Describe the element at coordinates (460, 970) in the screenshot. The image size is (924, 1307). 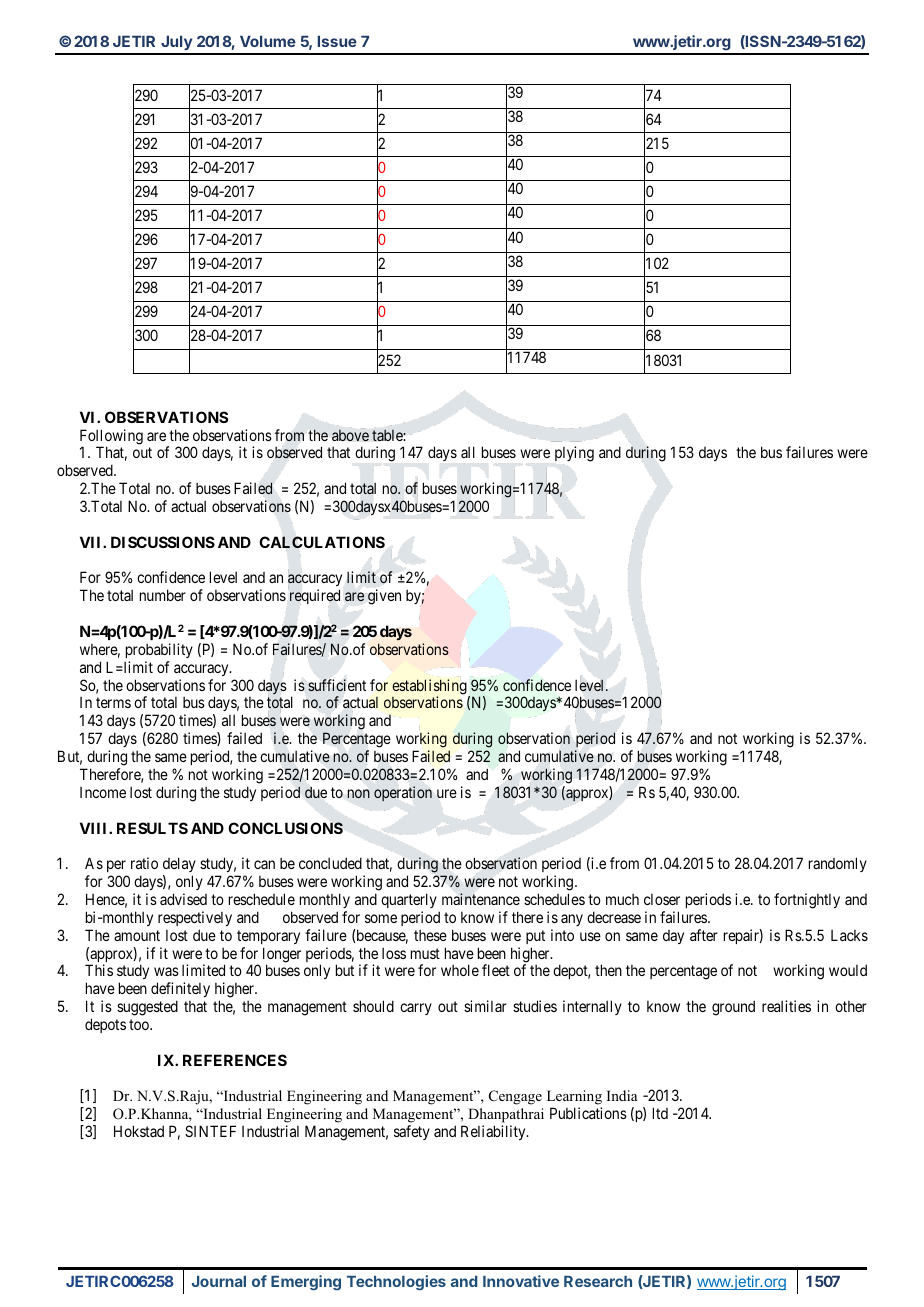
I see `whole` at that location.
